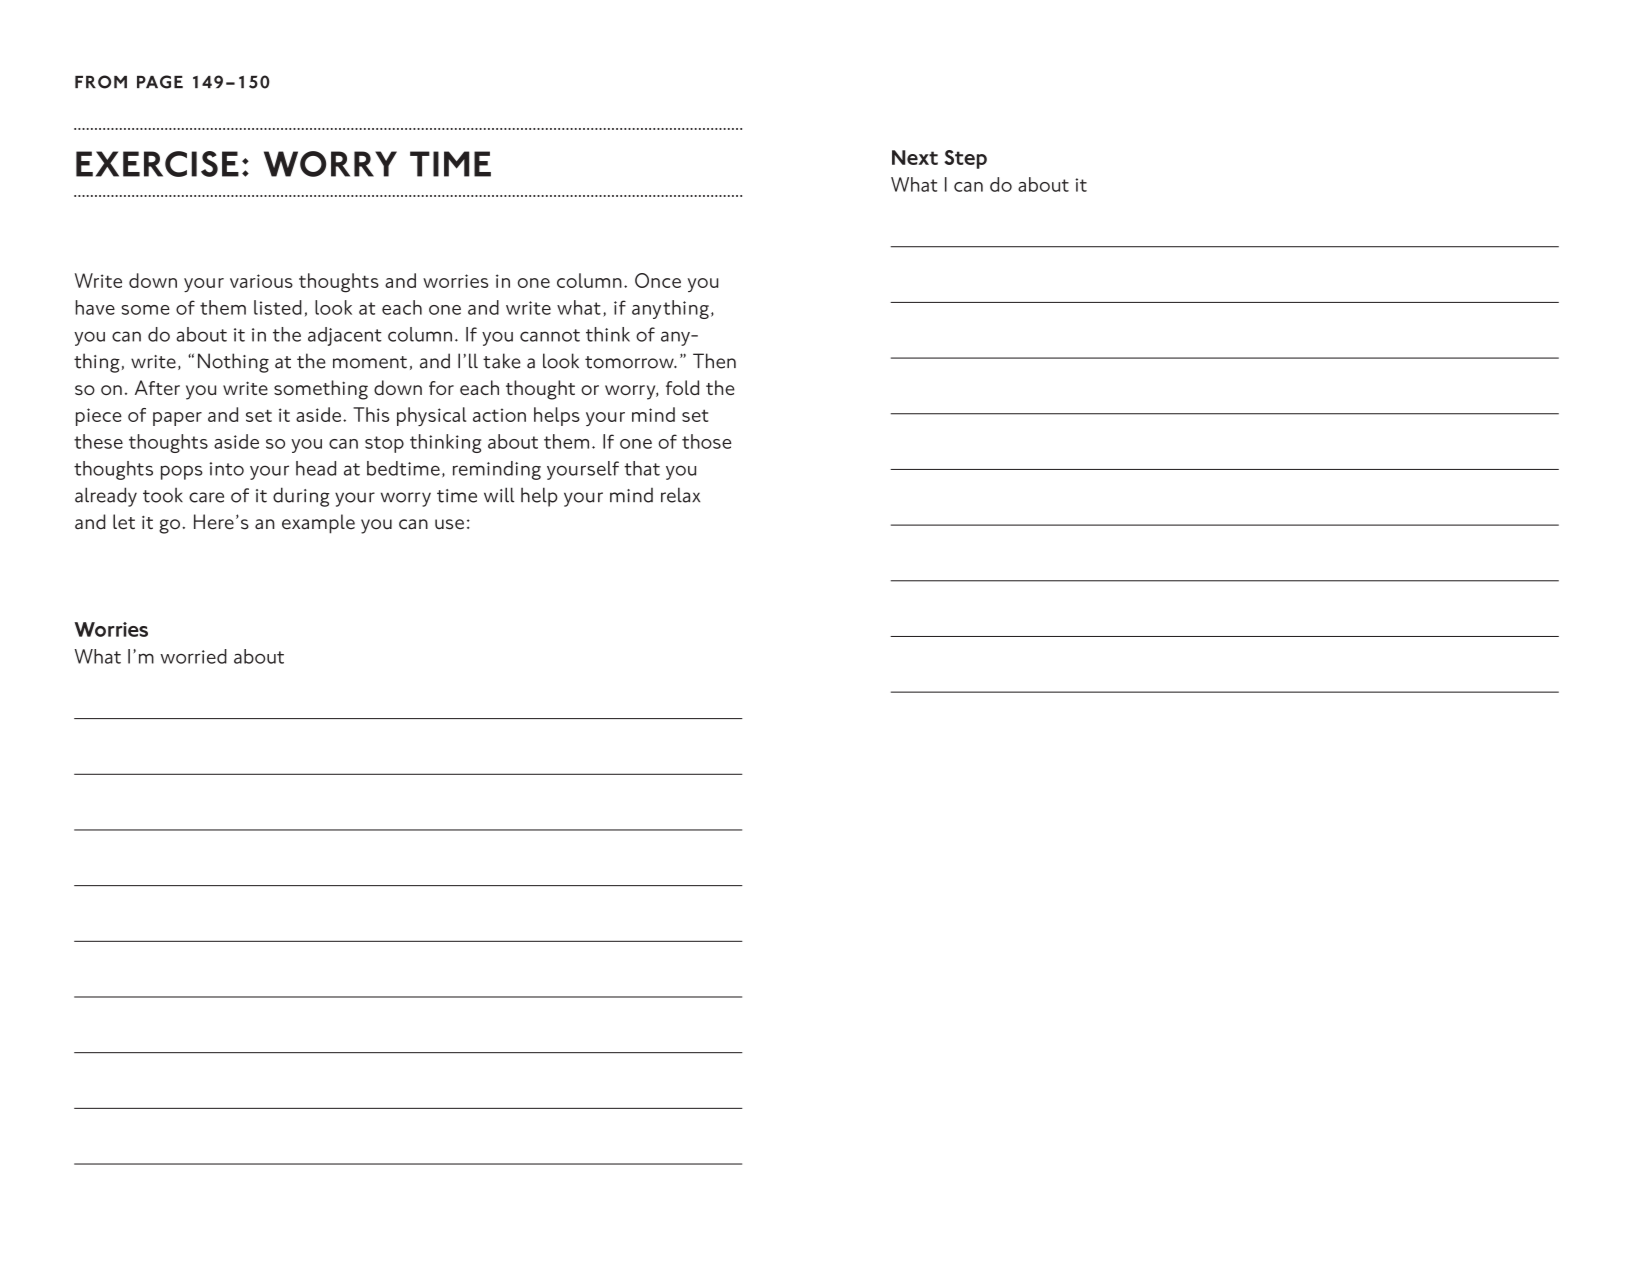  Describe the element at coordinates (157, 164) in the screenshot. I see `EXERCISE` at that location.
